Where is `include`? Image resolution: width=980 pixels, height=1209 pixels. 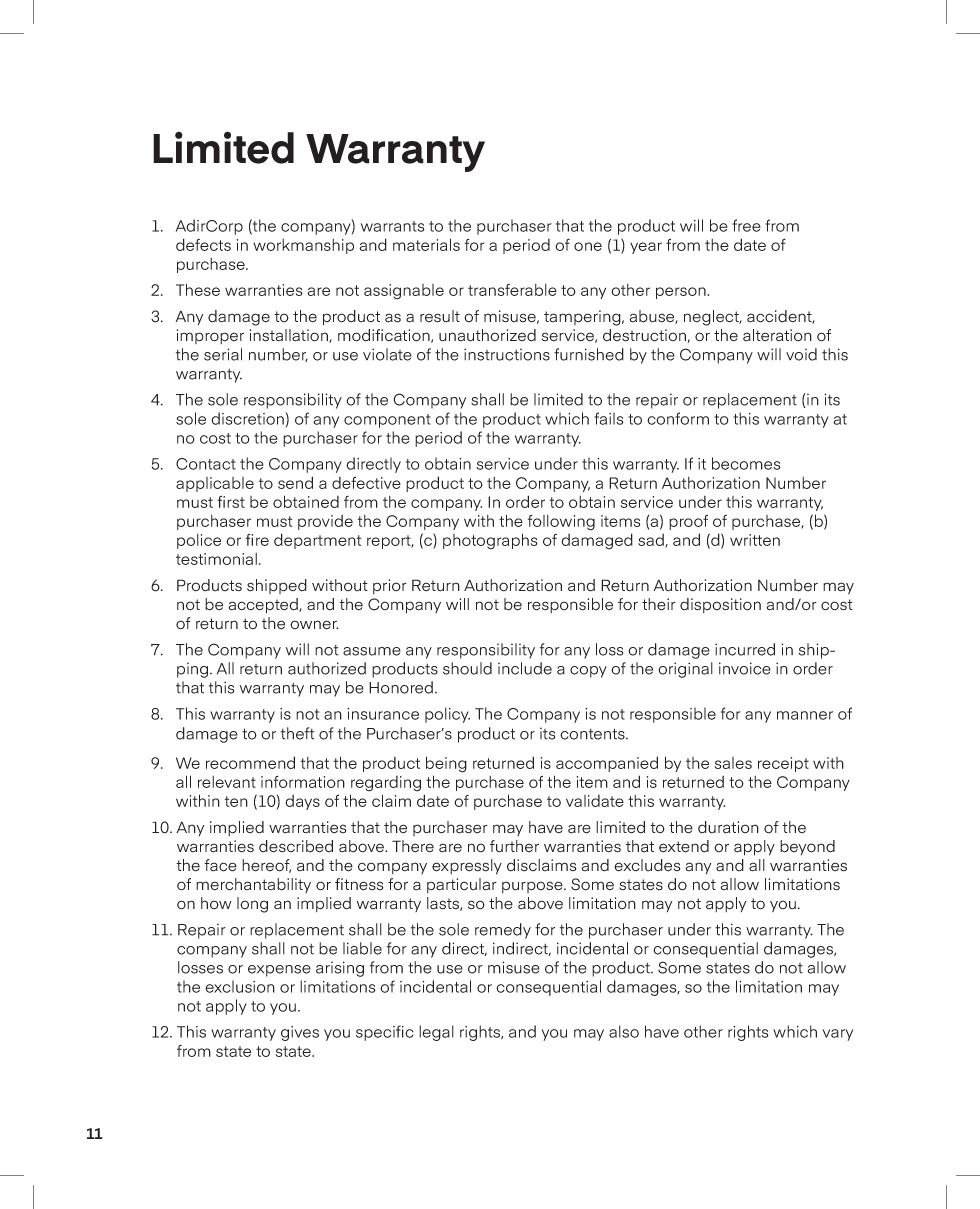
include is located at coordinates (525, 668).
